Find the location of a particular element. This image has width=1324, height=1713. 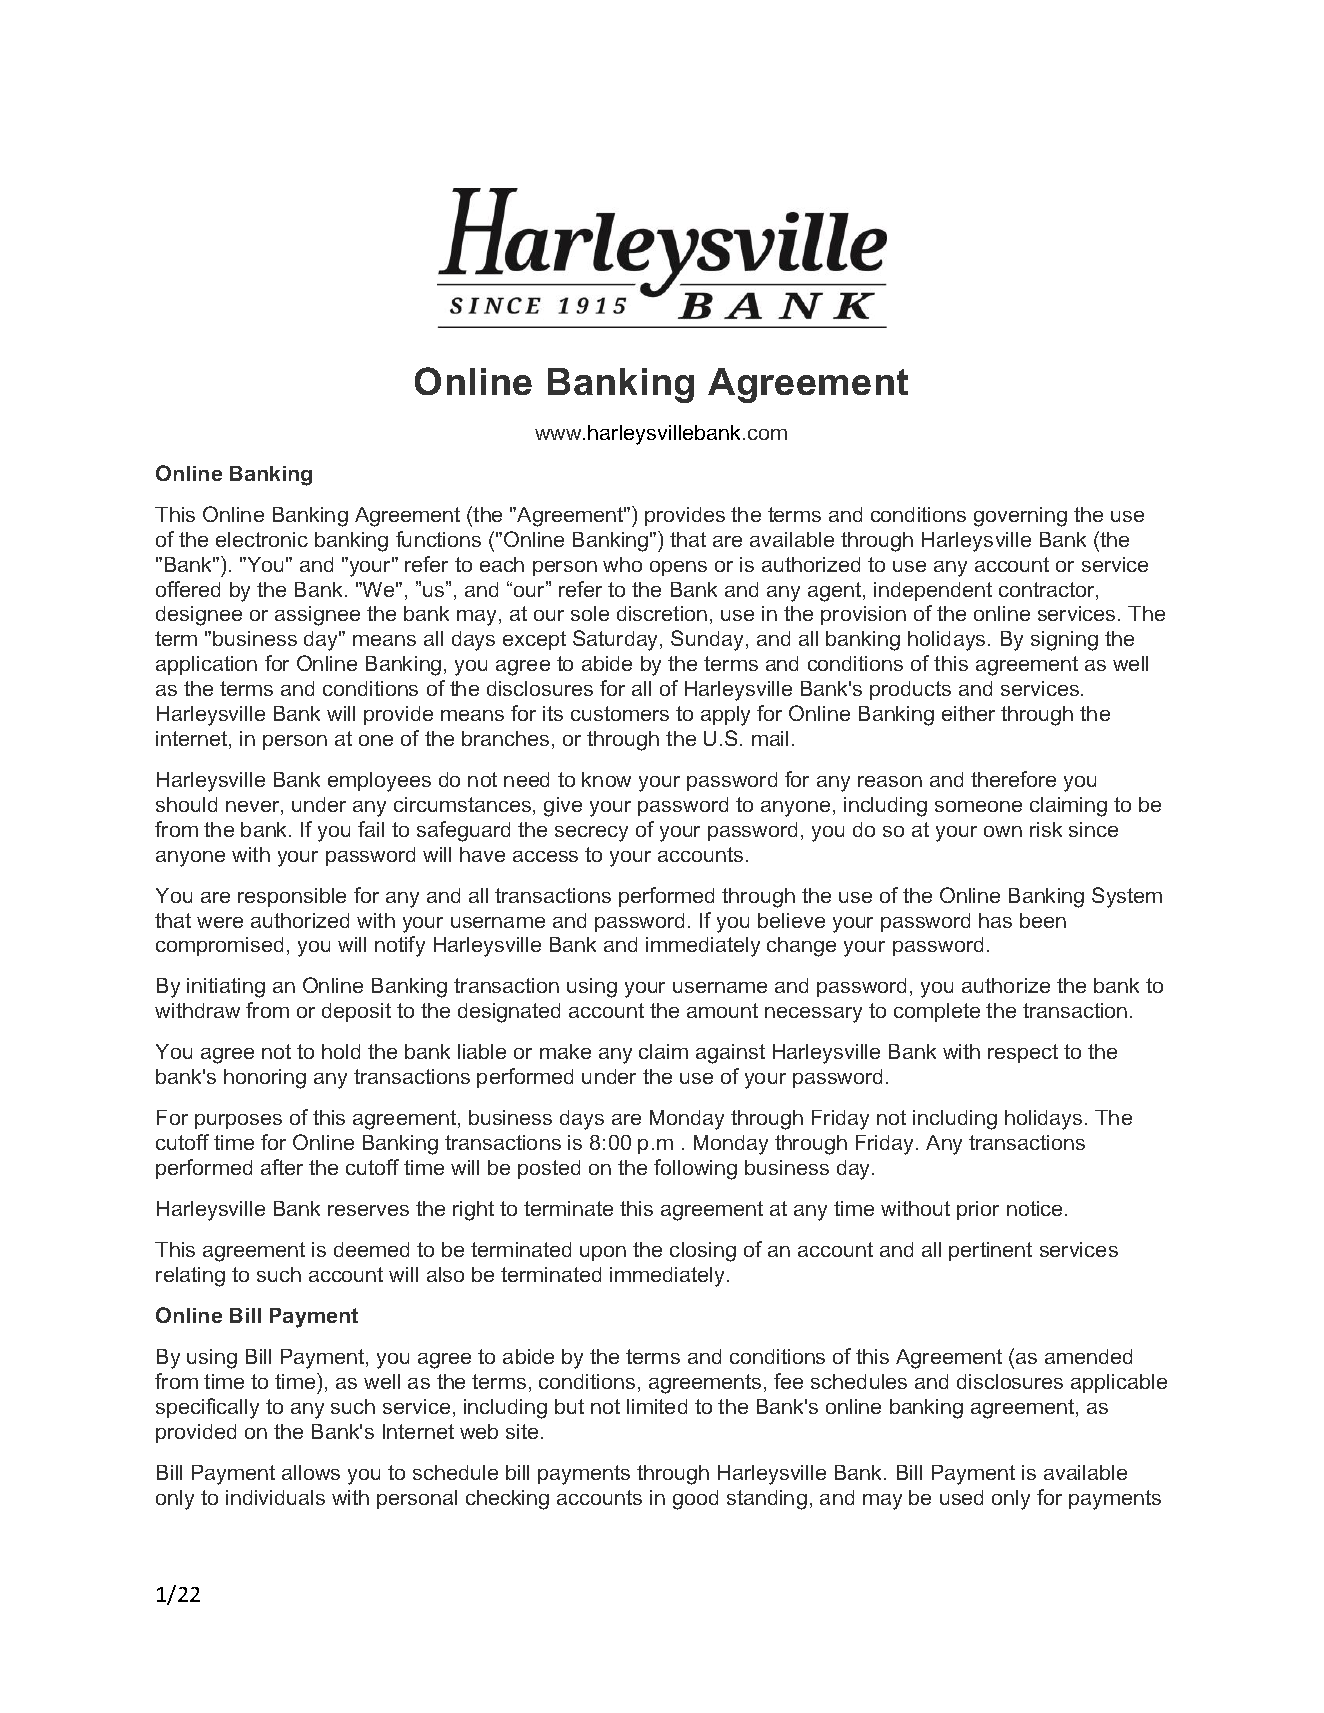

opens is located at coordinates (678, 568).
